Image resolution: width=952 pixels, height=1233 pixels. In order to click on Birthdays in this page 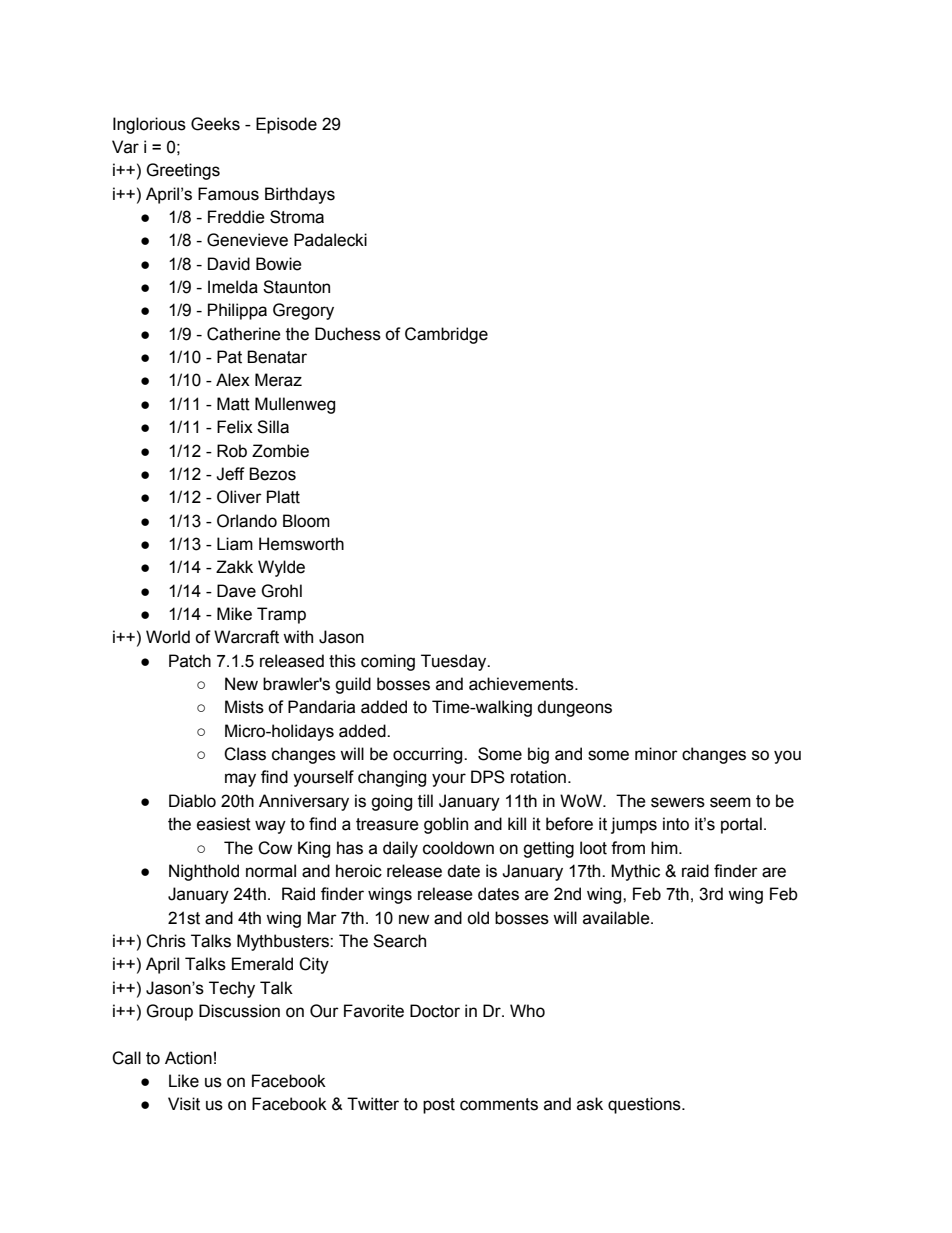, I will do `click(300, 195)`.
